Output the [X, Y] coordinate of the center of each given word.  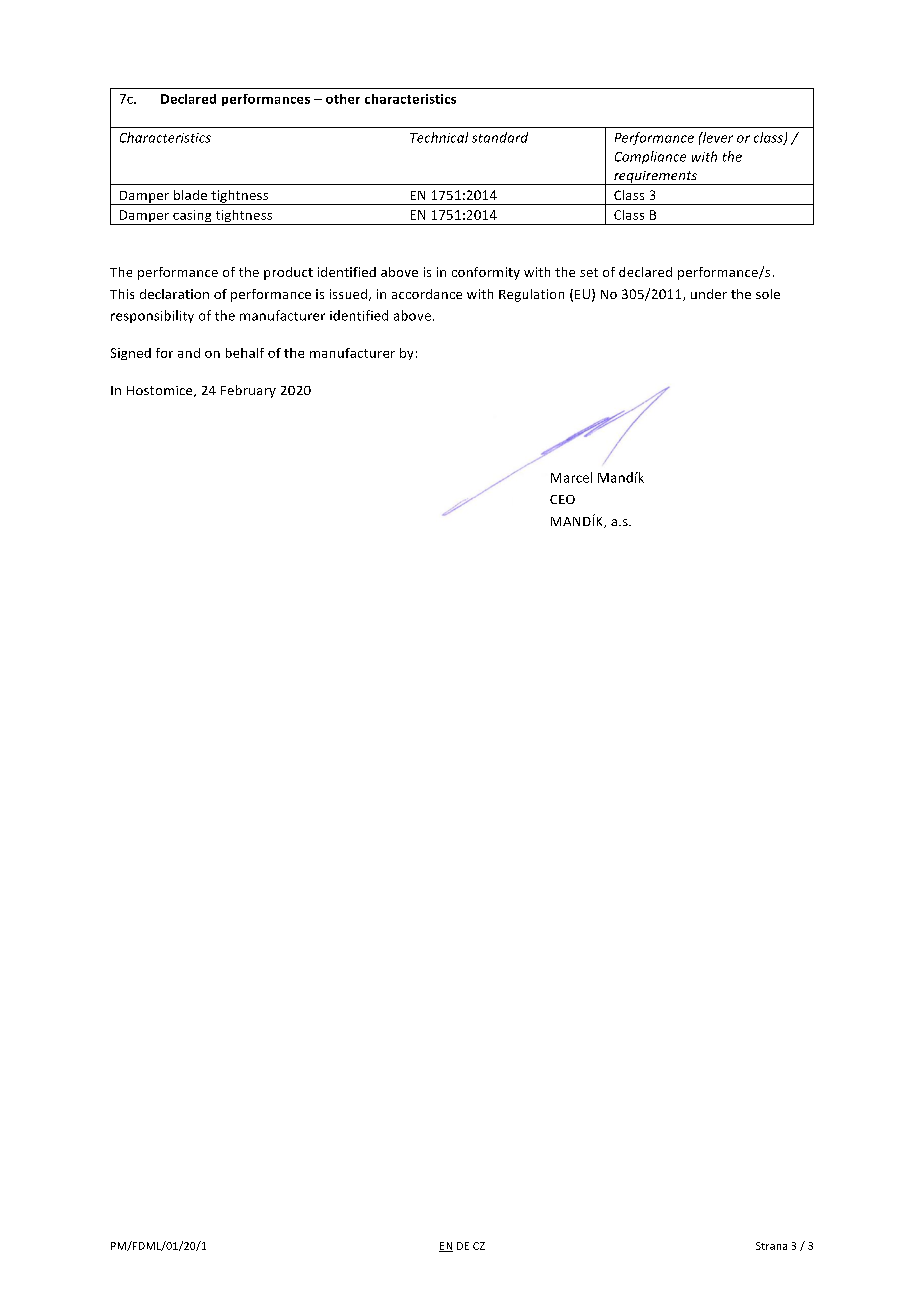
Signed [131, 354]
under [709, 294]
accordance [427, 294]
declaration [174, 294]
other [343, 99]
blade [190, 195]
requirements [655, 178]
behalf [245, 353]
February [248, 391]
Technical [439, 137]
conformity [486, 273]
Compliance [650, 157]
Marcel [571, 477]
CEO [562, 499]
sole [768, 294]
